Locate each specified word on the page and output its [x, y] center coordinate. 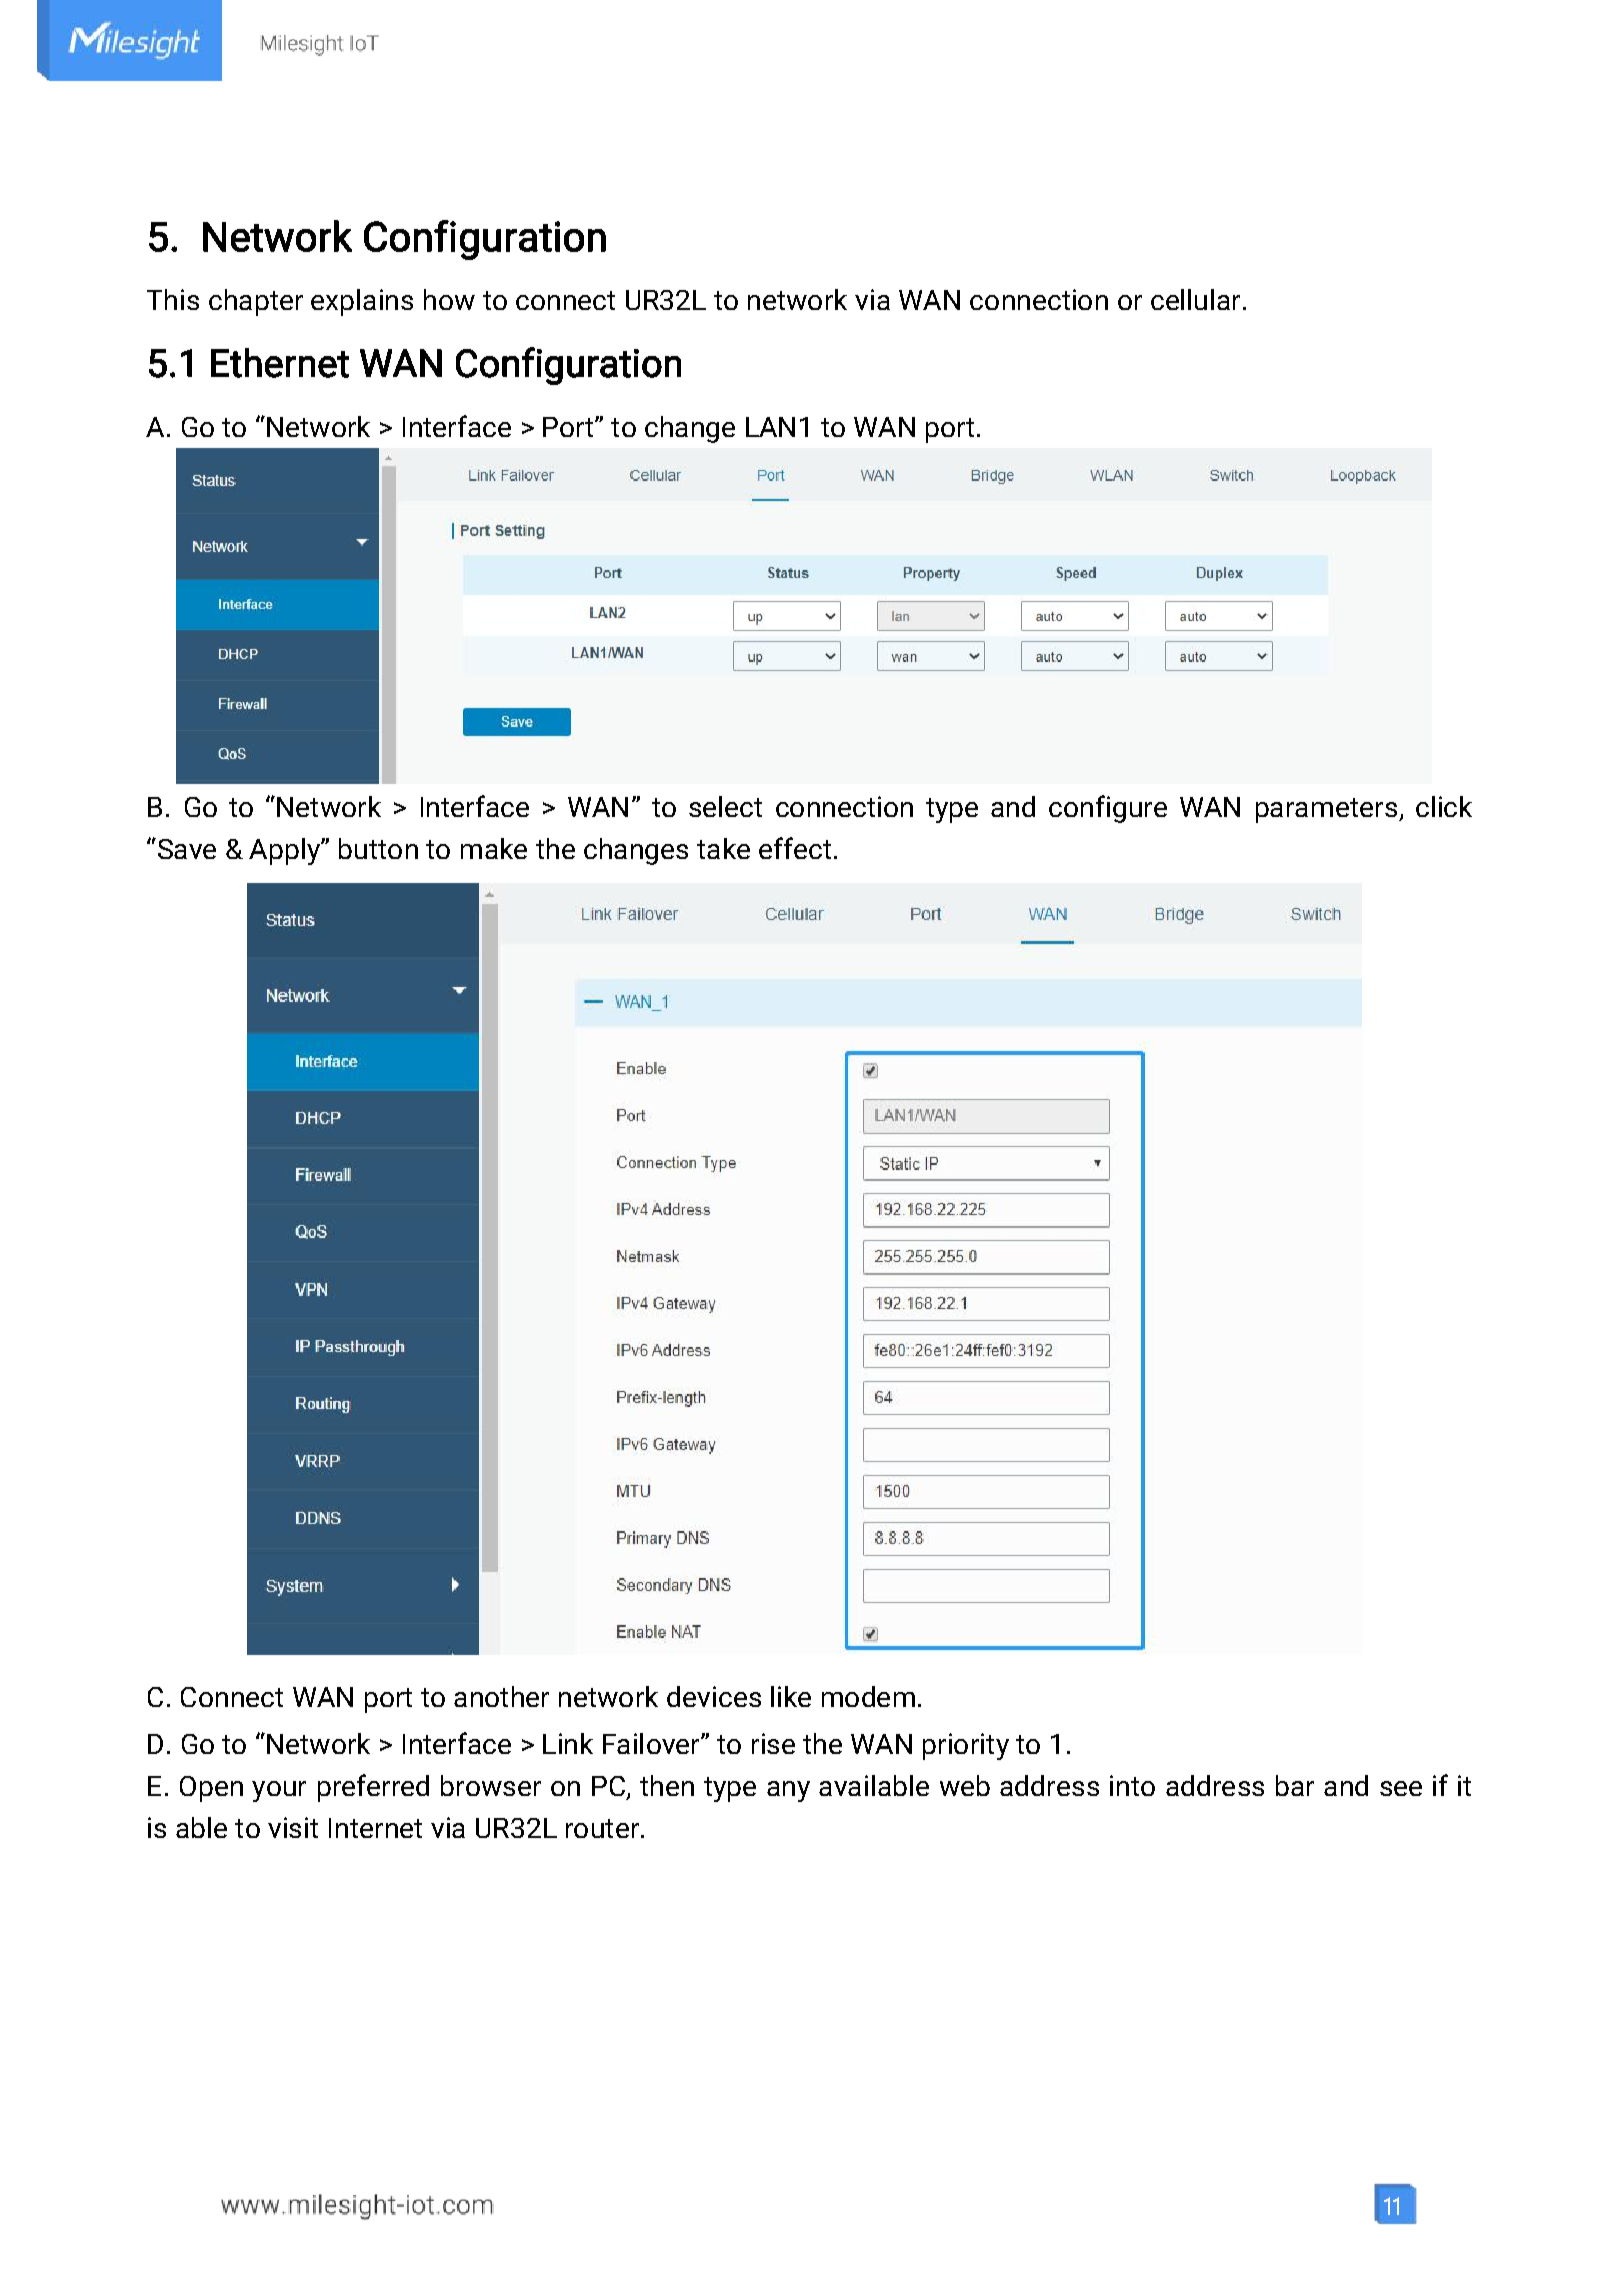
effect [795, 848]
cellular [1195, 299]
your [279, 1791]
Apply [285, 851]
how [449, 299]
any [788, 1791]
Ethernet [280, 363]
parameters [1326, 810]
